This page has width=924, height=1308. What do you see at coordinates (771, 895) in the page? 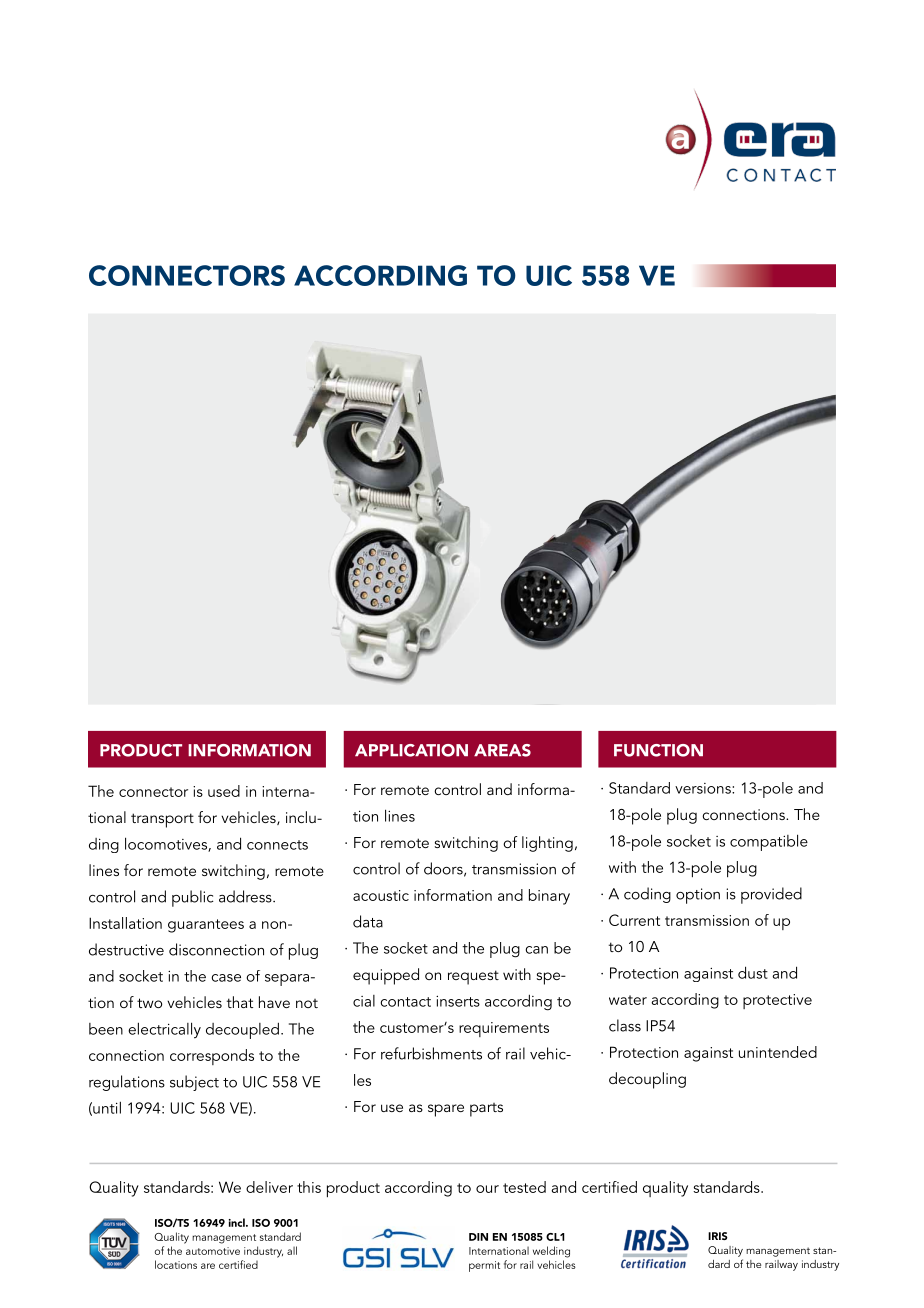
I see `provided` at bounding box center [771, 895].
